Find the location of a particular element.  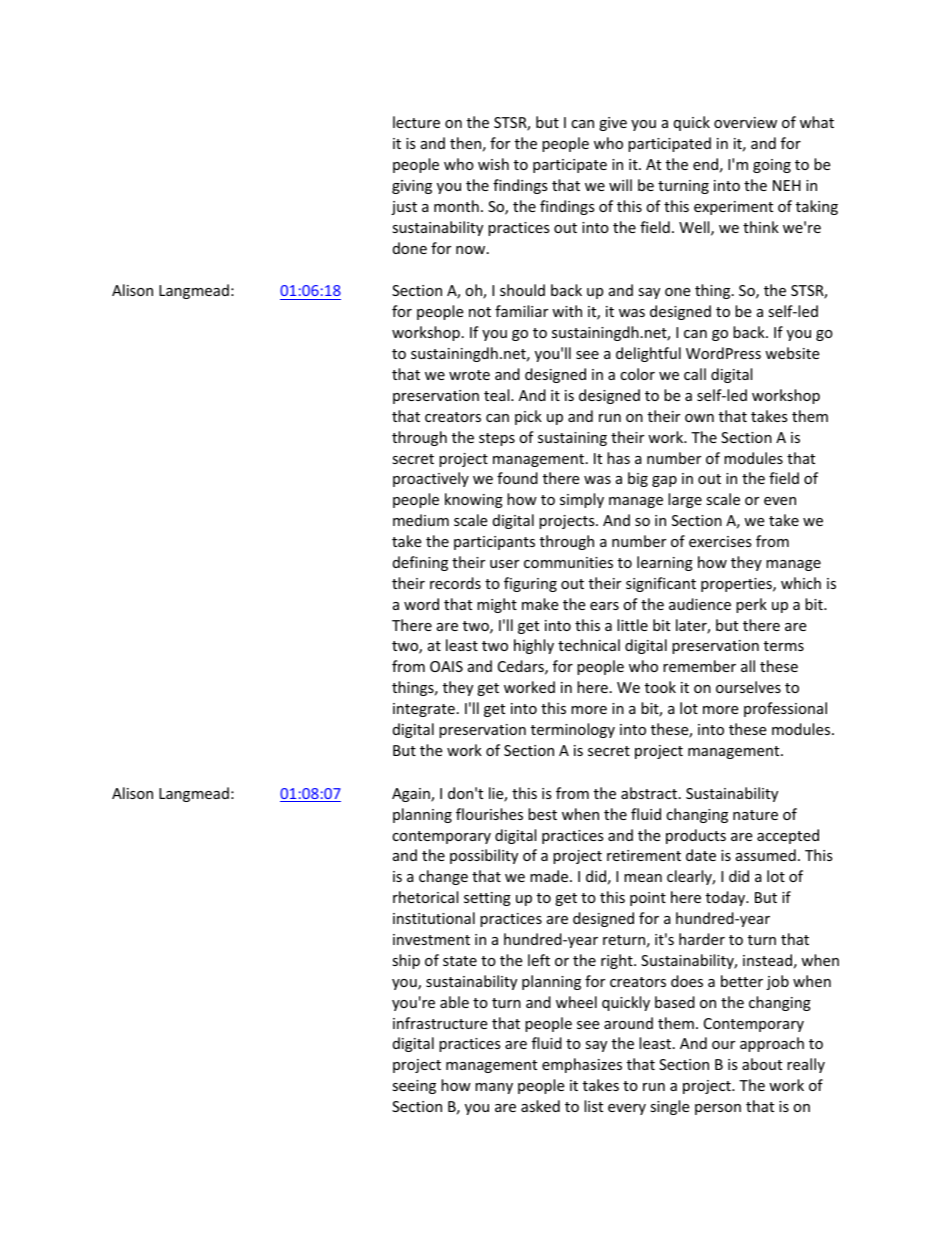

give is located at coordinates (613, 124).
